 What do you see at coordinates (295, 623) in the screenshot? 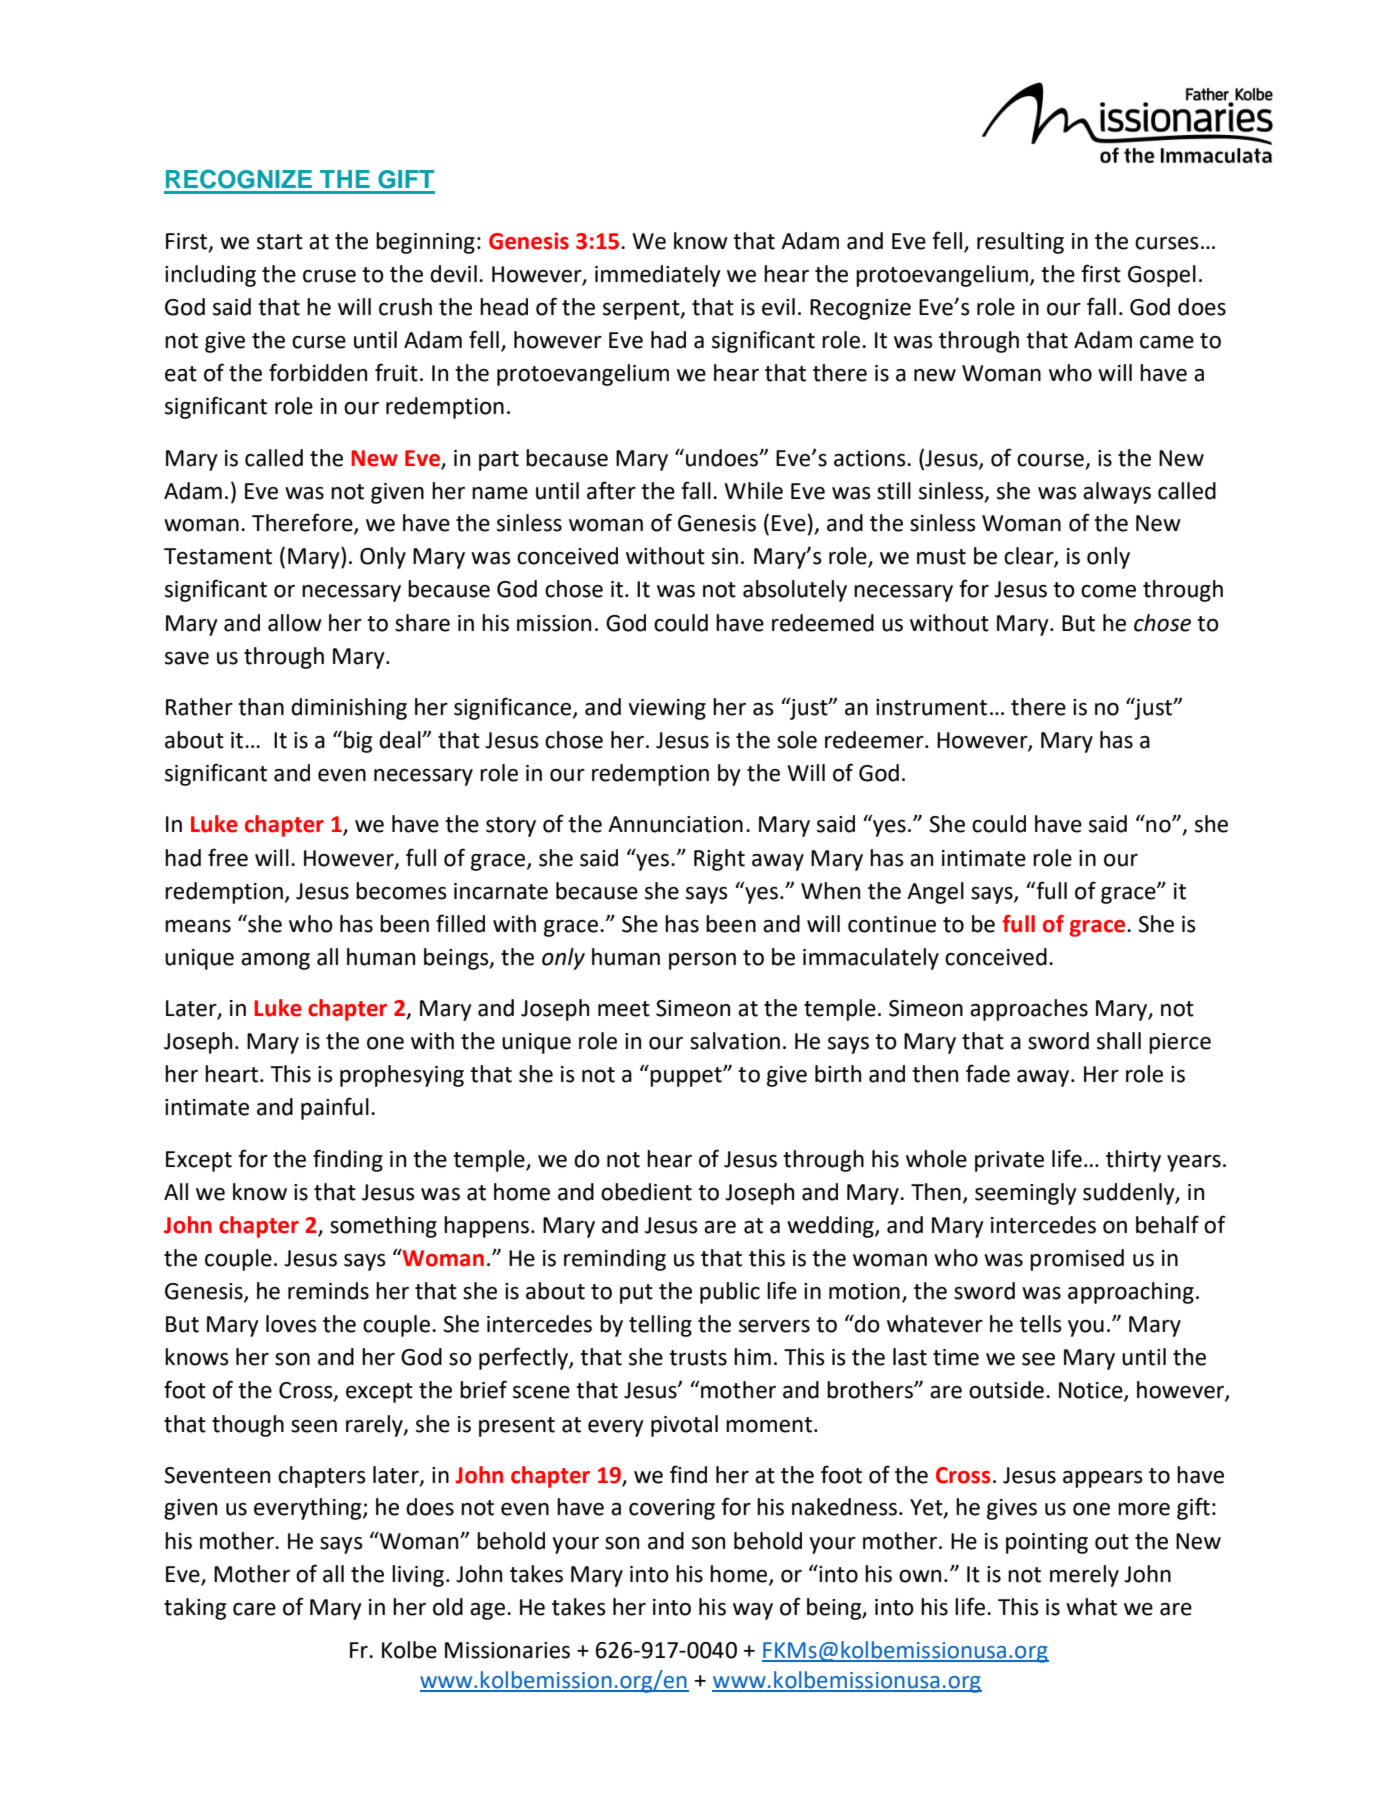
I see `allow` at bounding box center [295, 623].
